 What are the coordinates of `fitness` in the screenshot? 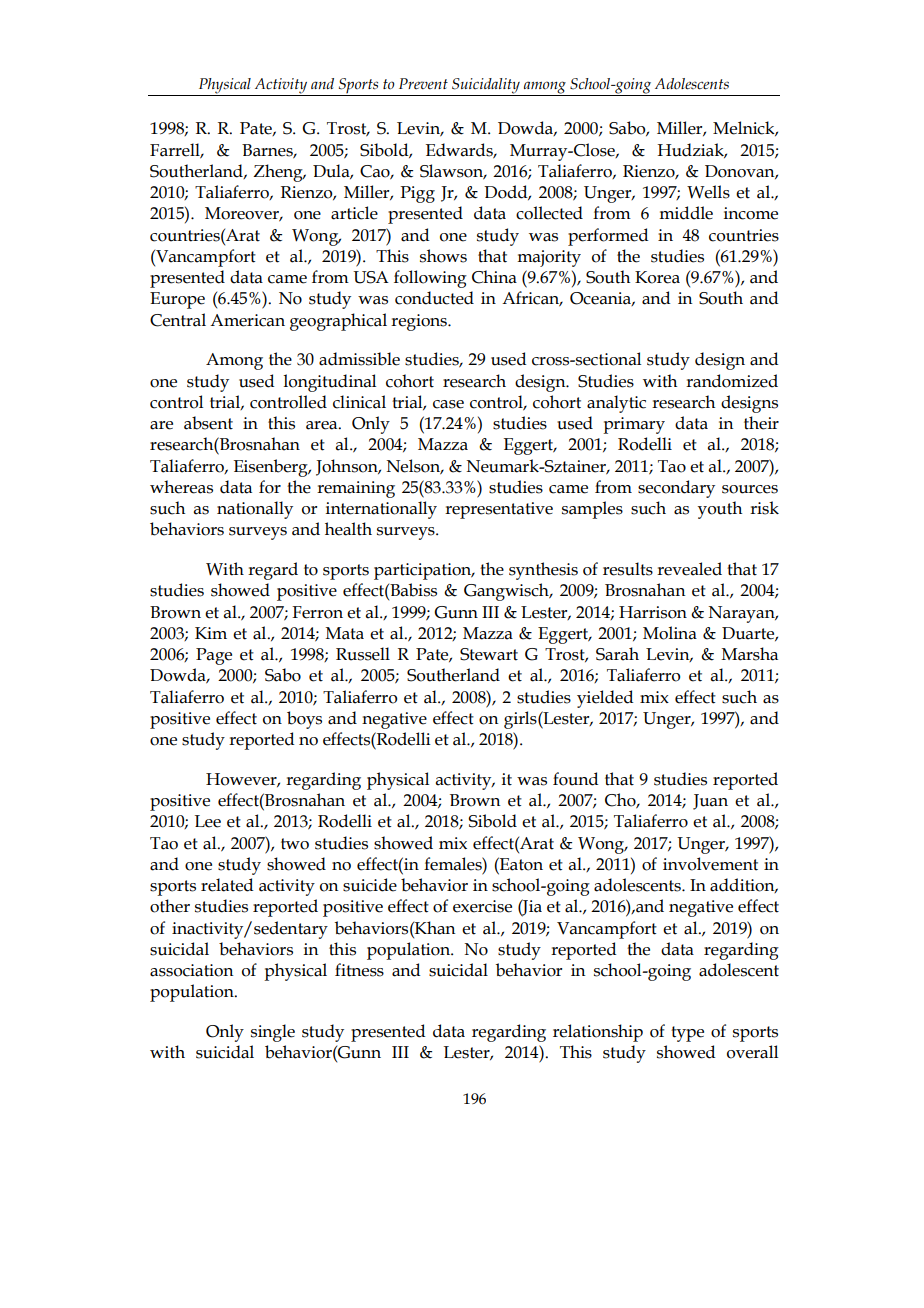 It's located at (359, 970).
